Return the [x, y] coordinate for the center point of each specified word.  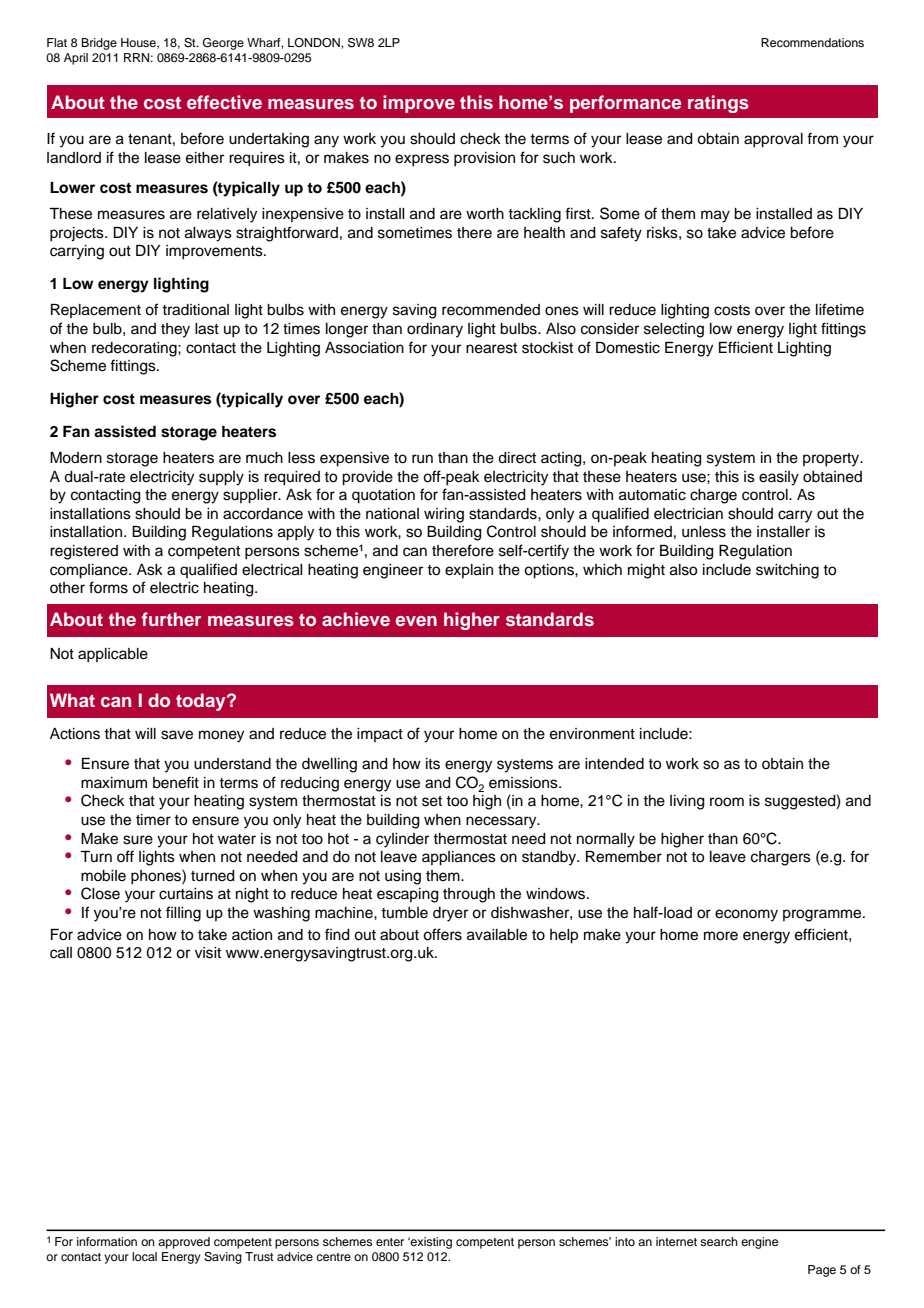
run [422, 459]
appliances [459, 858]
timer [153, 820]
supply [221, 478]
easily [779, 478]
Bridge [99, 44]
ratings [718, 104]
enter [390, 1242]
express [422, 160]
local [144, 1256]
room [727, 802]
